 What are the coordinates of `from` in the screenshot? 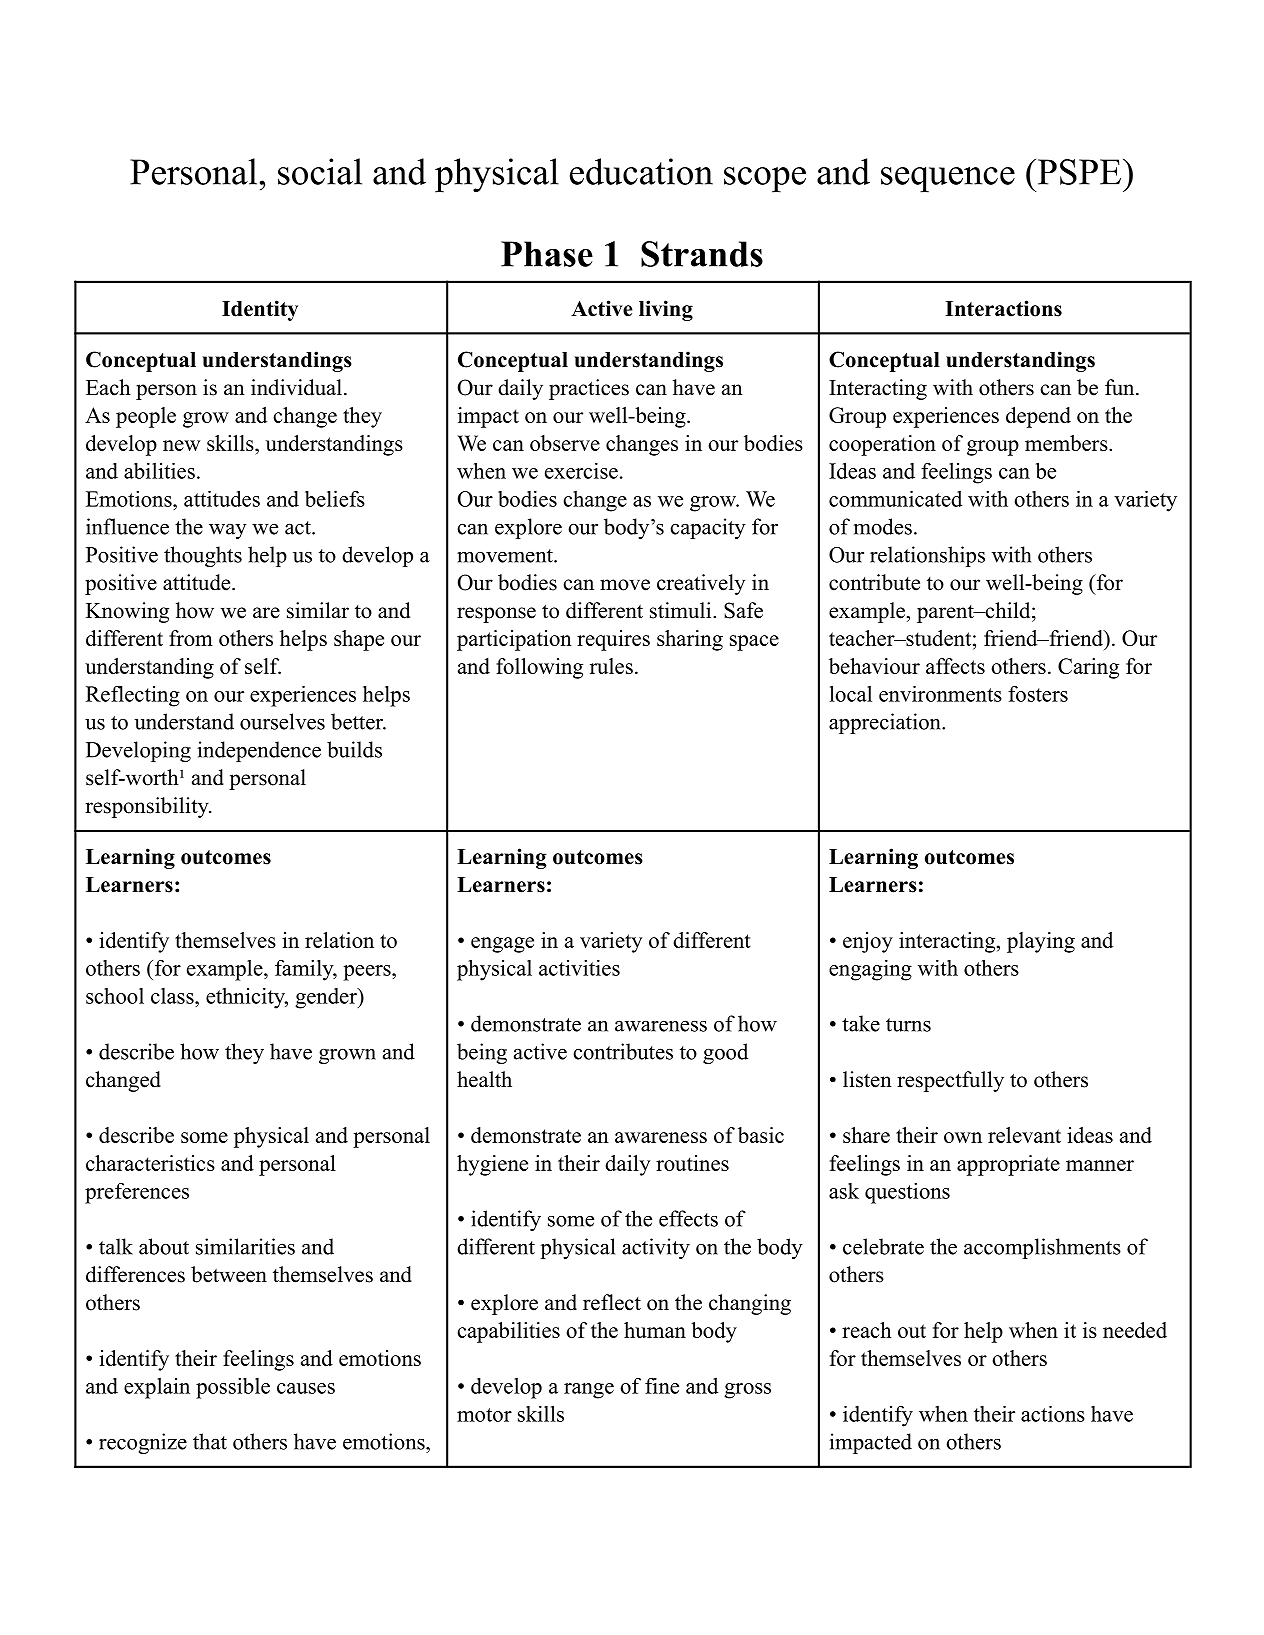 It's located at (191, 638).
